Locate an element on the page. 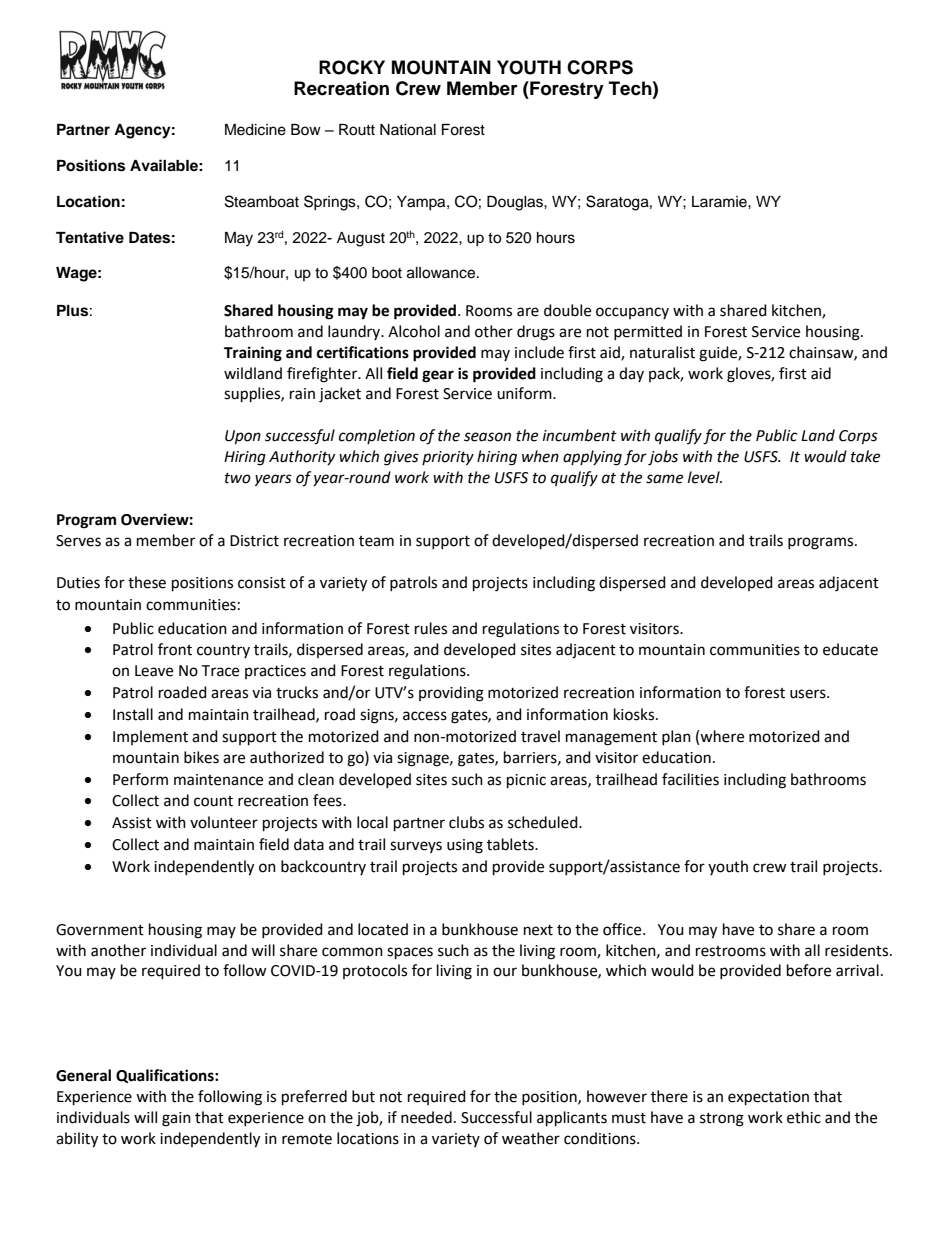 Image resolution: width=952 pixels, height=1233 pixels. rules is located at coordinates (431, 628).
